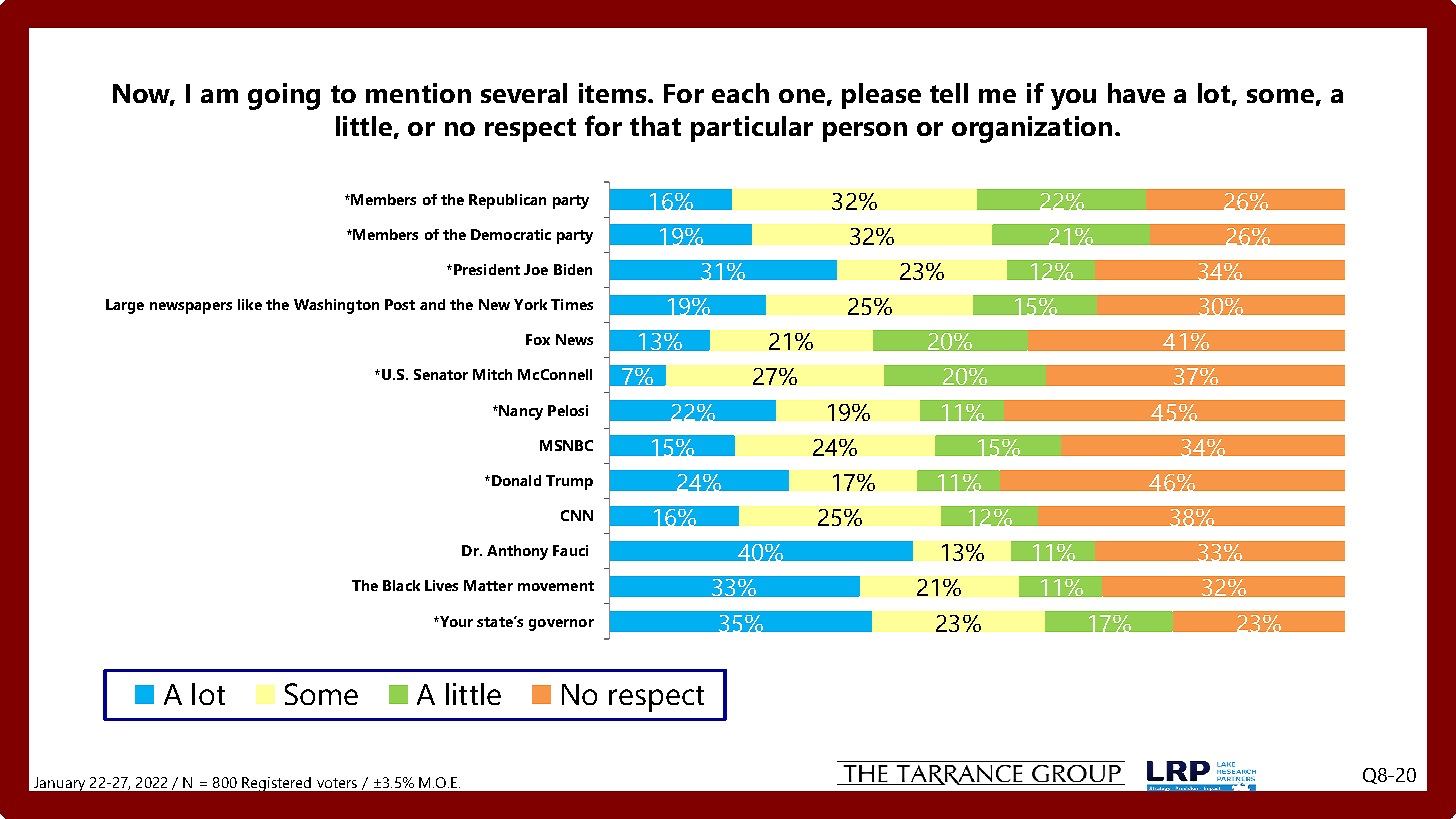  Describe the element at coordinates (568, 410) in the screenshot. I see `Pelosi` at that location.
